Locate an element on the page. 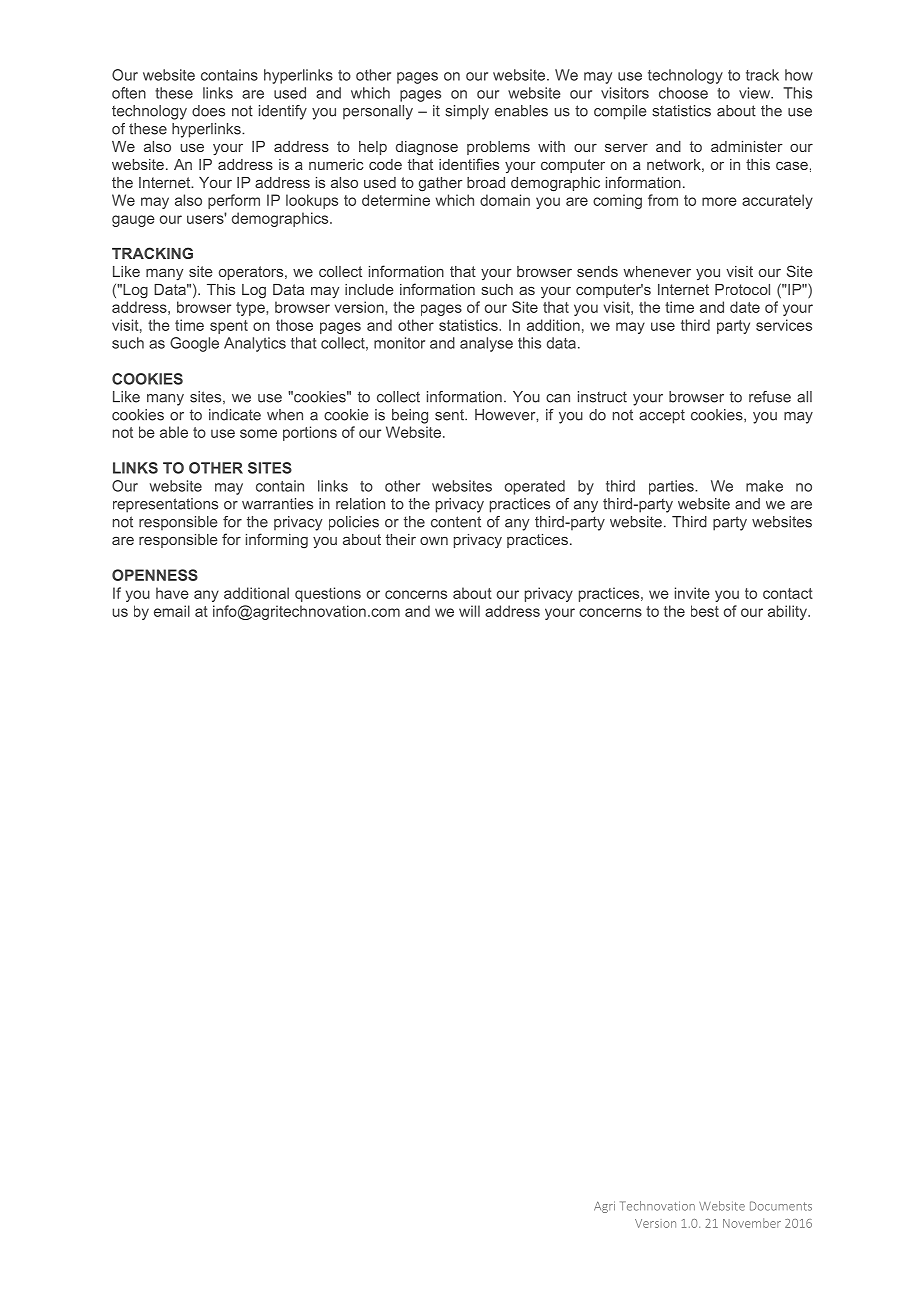 This document has width=924, height=1308. will is located at coordinates (469, 611).
